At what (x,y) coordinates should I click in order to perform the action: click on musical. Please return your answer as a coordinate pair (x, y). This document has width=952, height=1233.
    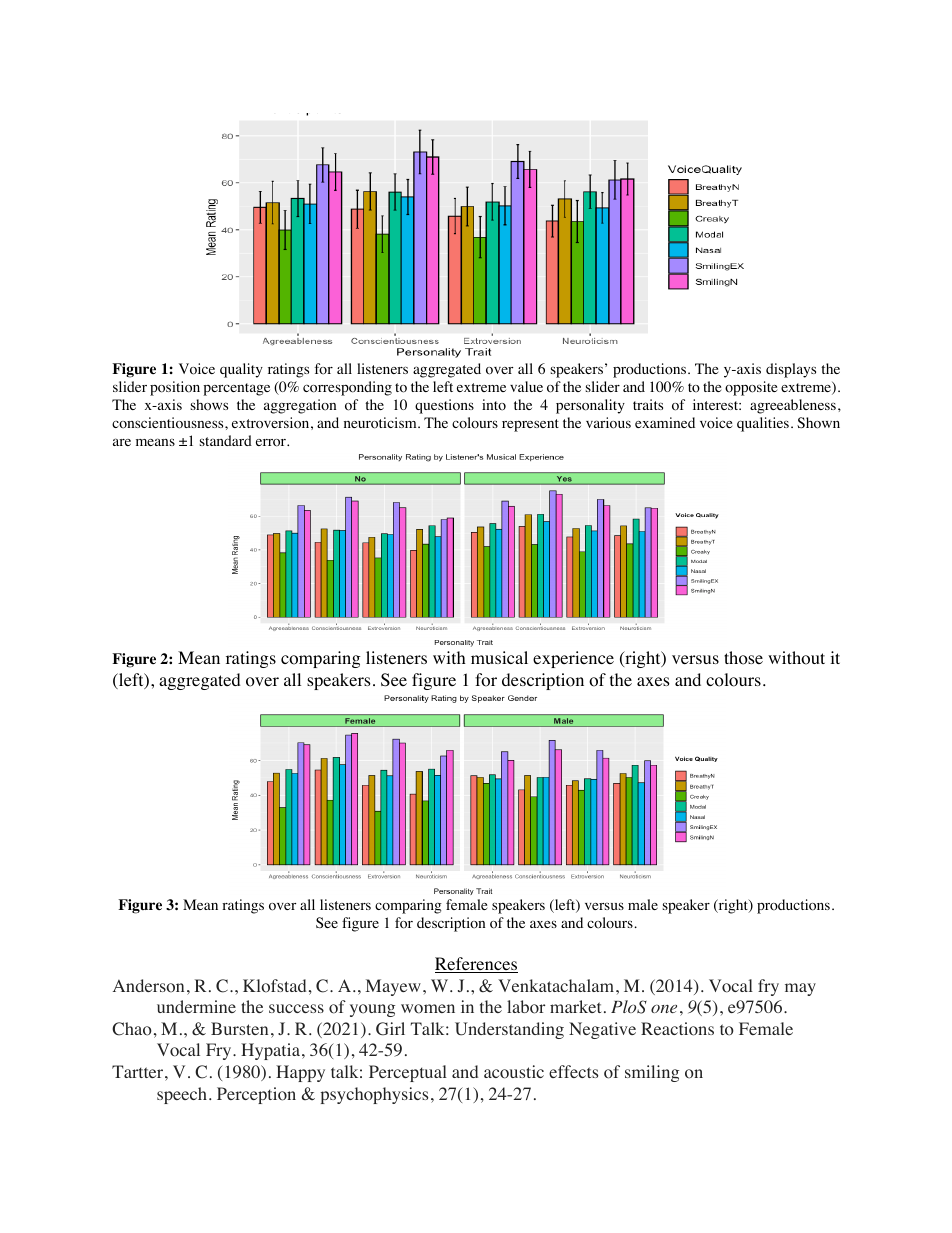
    Looking at the image, I should click on (499, 657).
